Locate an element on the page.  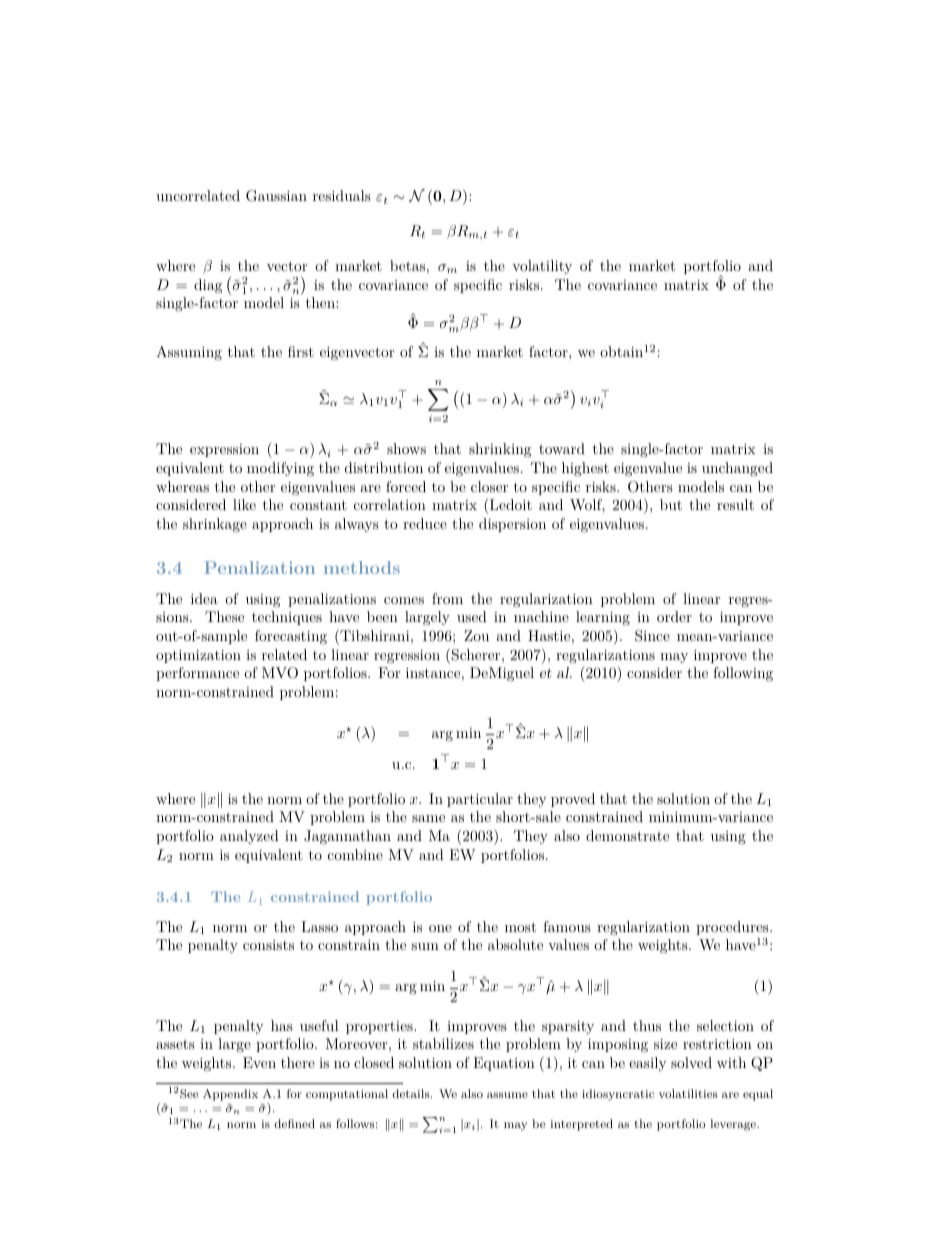
betas is located at coordinates (407, 265).
